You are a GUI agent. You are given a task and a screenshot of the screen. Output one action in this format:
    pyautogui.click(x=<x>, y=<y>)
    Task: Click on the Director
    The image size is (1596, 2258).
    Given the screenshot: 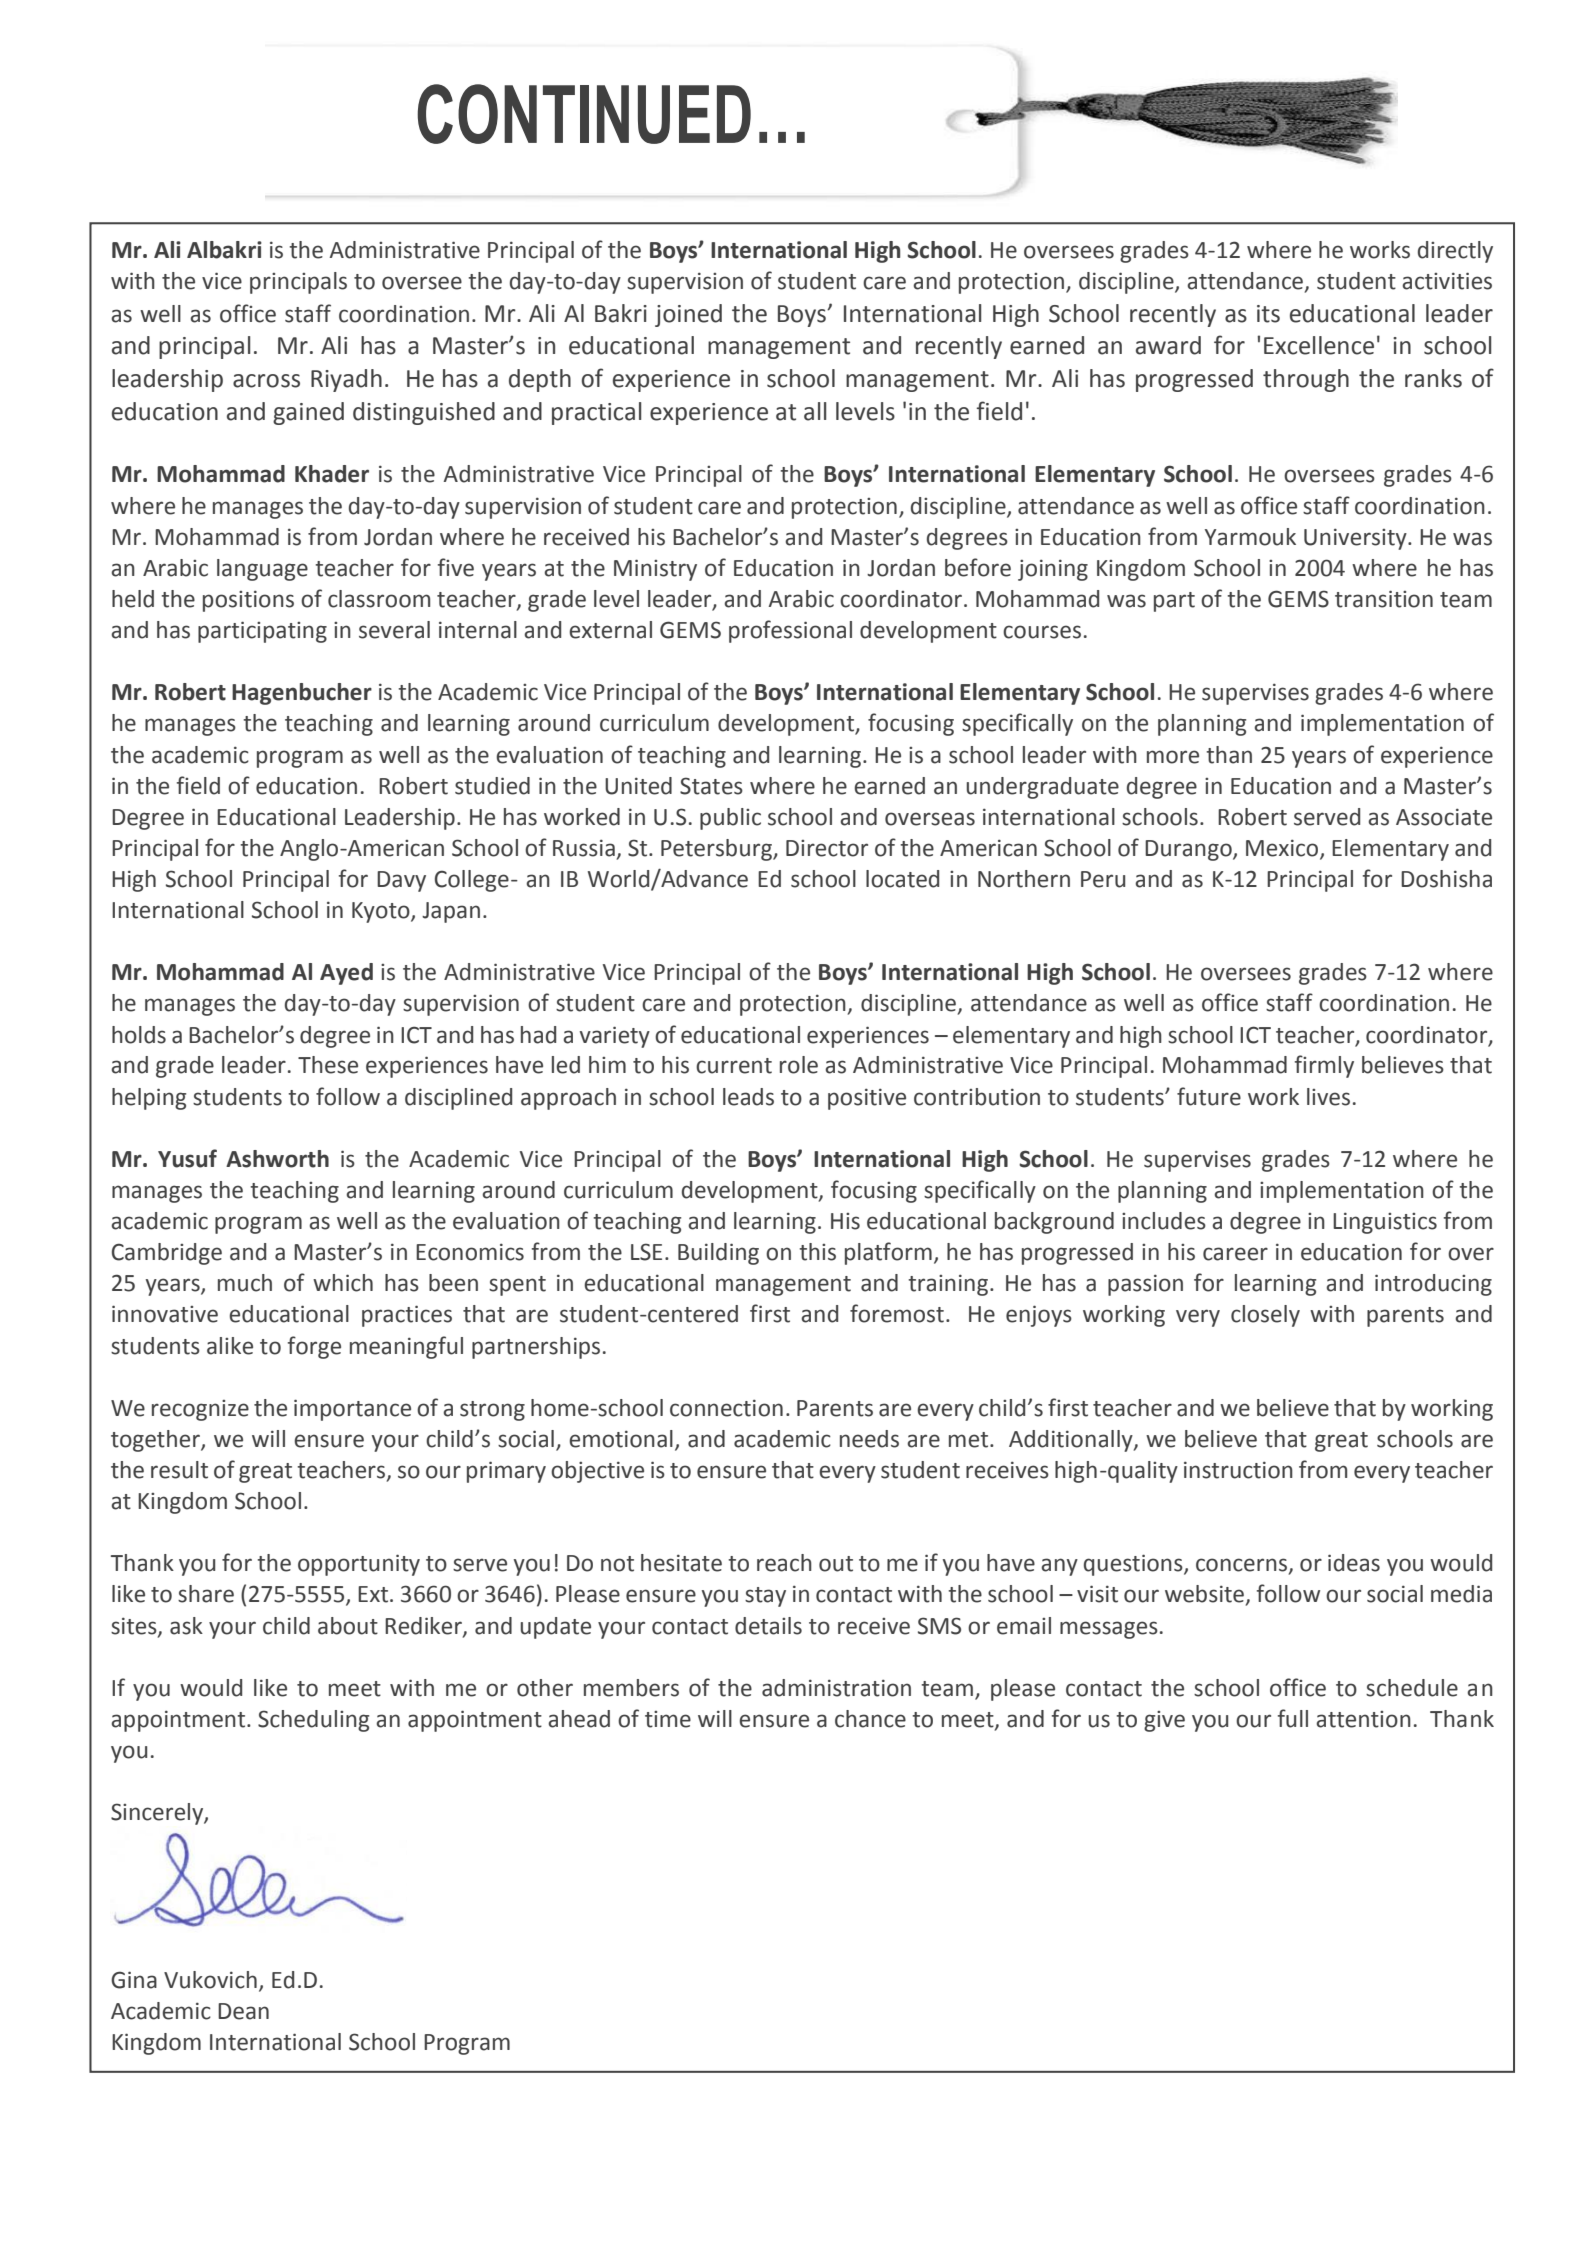 What is the action you would take?
    pyautogui.click(x=827, y=848)
